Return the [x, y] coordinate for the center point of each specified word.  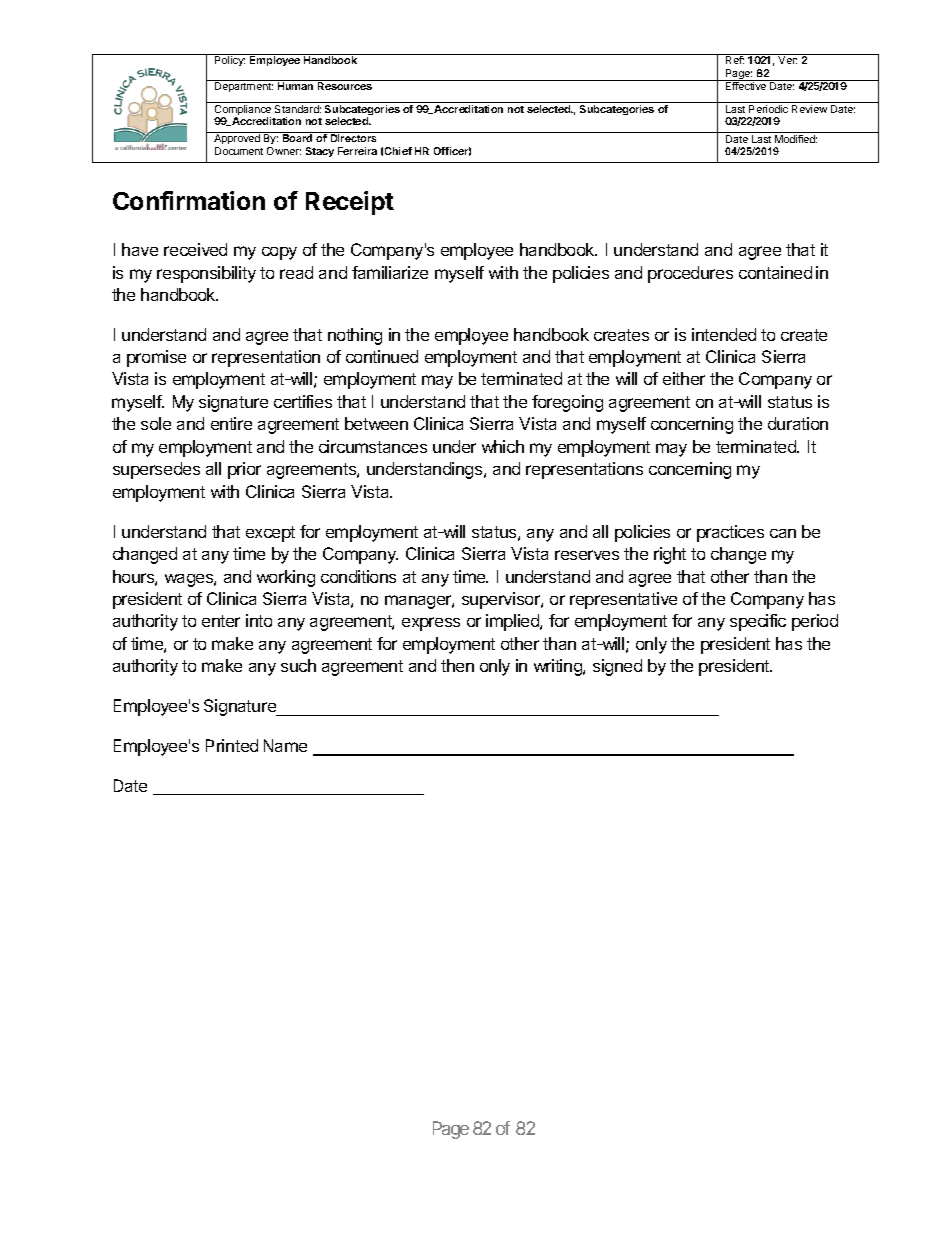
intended [724, 334]
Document [239, 151]
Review [809, 109]
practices [730, 533]
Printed [232, 745]
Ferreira [357, 151]
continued [382, 356]
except [270, 534]
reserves [587, 555]
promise [156, 358]
